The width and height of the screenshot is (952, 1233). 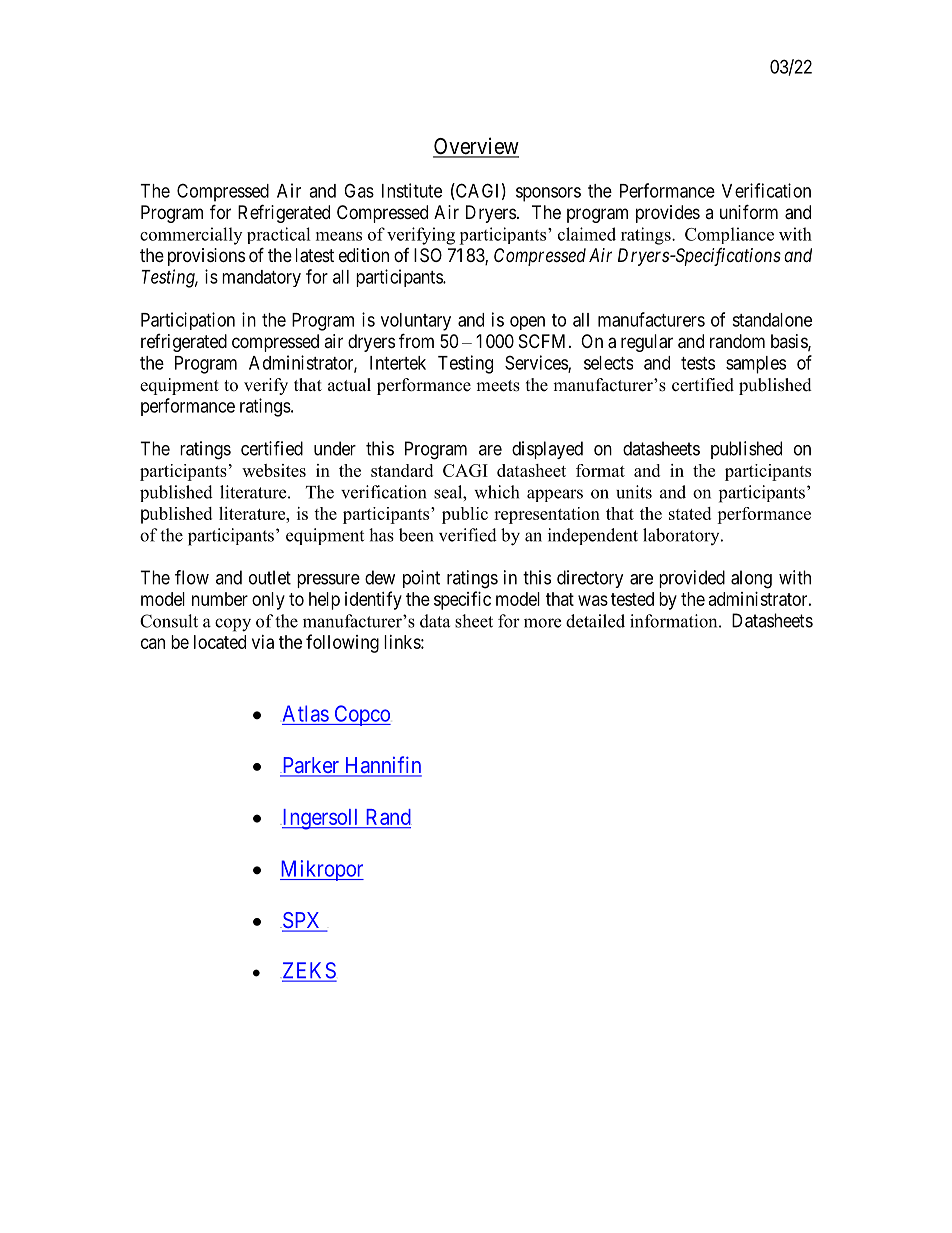 What do you see at coordinates (188, 321) in the screenshot?
I see `Participation` at bounding box center [188, 321].
